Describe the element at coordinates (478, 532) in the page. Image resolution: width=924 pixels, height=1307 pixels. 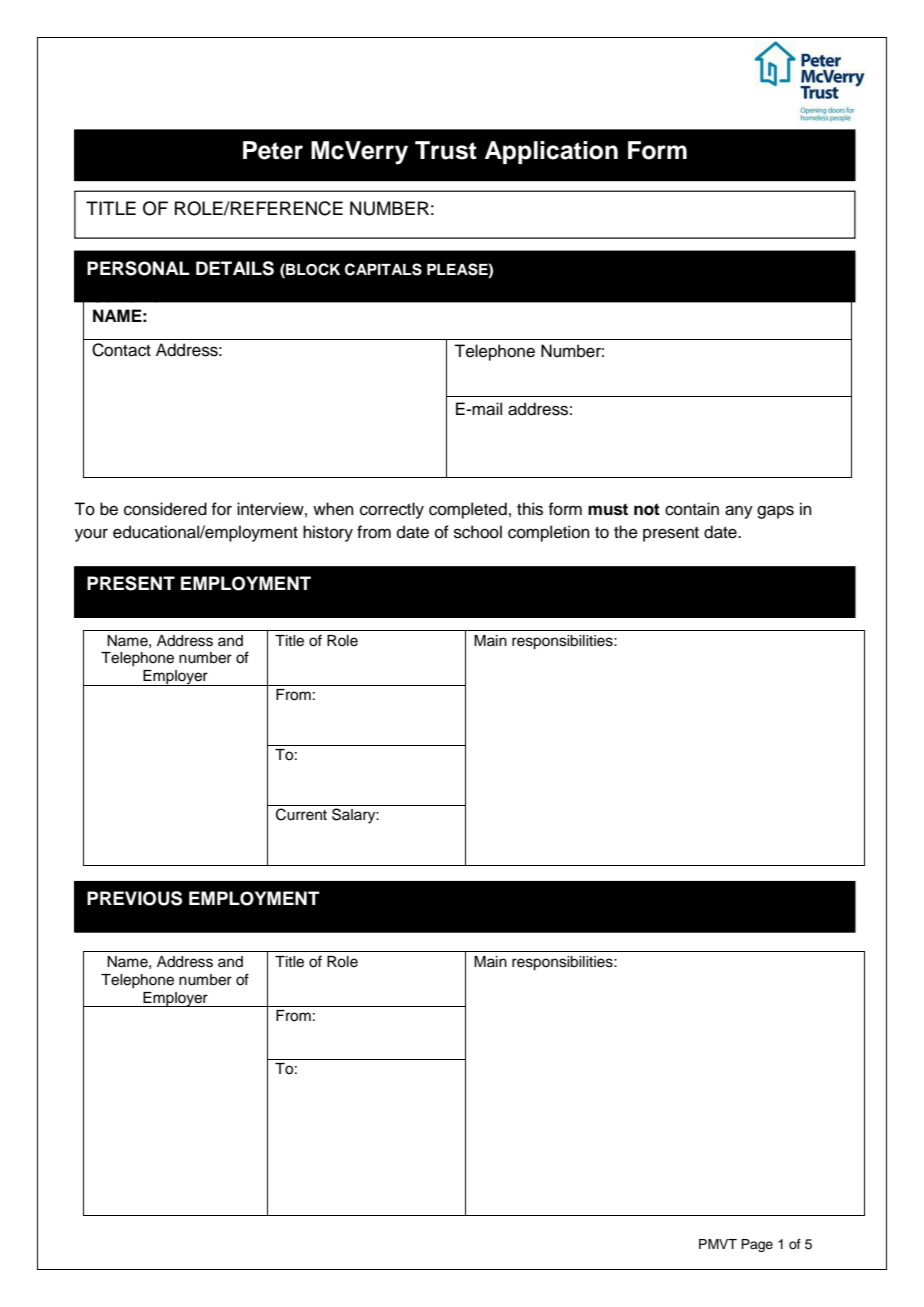
I see `school` at that location.
